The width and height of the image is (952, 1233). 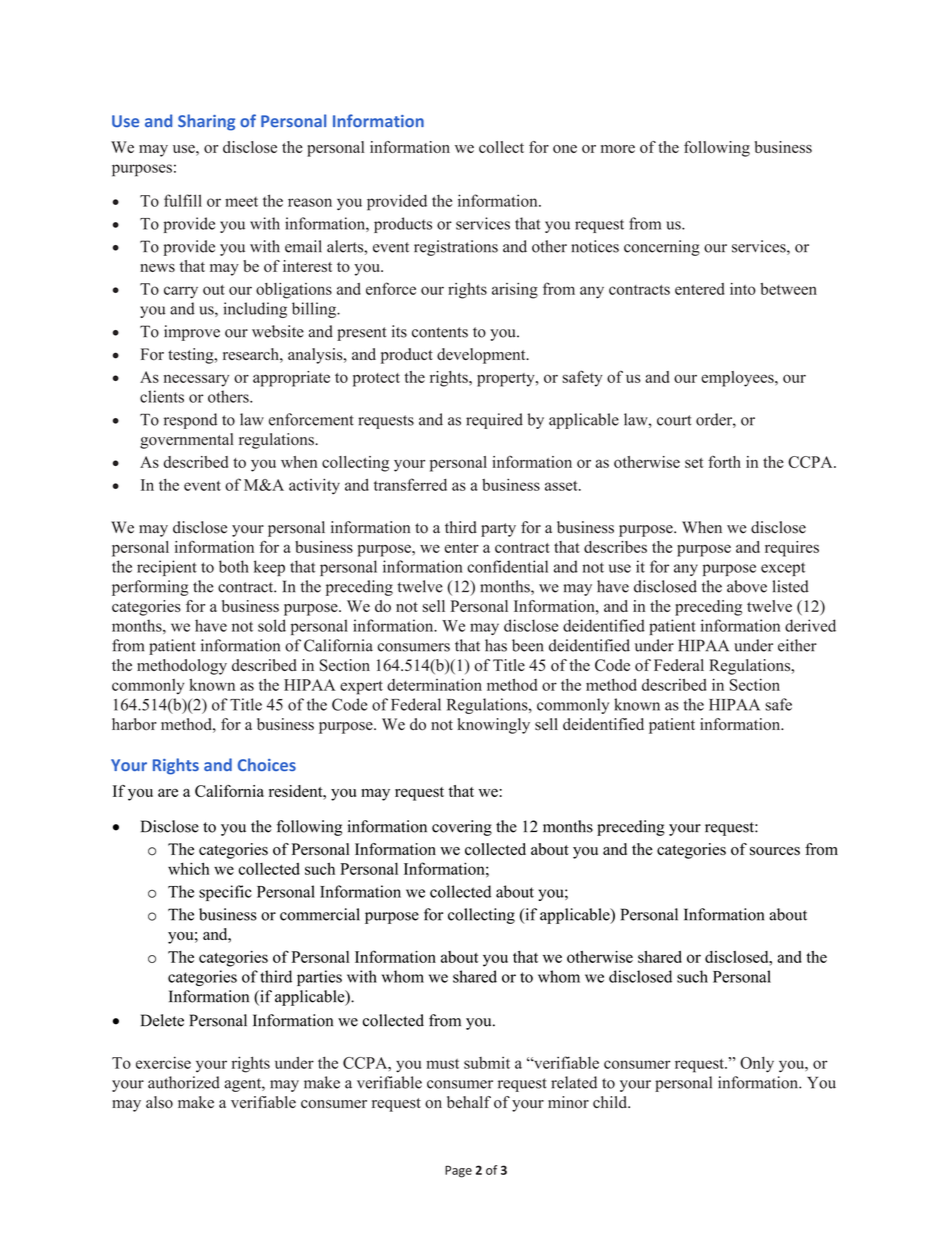 What do you see at coordinates (496, 645) in the image?
I see `has` at bounding box center [496, 645].
